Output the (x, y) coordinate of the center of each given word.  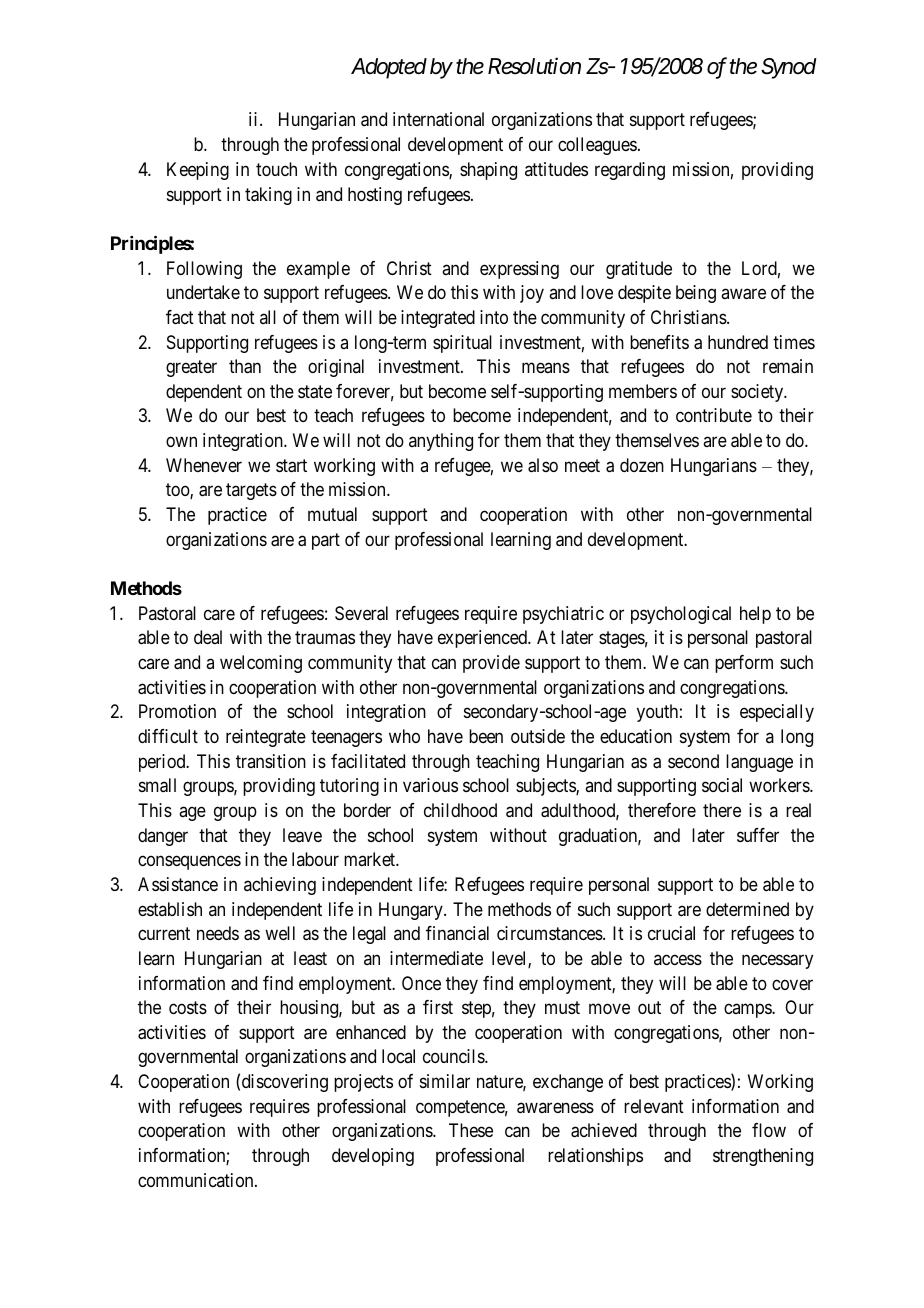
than (245, 366)
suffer (758, 835)
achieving (280, 886)
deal (208, 637)
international (438, 119)
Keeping (198, 171)
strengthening (763, 1157)
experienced (484, 639)
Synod (789, 68)
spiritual (462, 344)
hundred (738, 342)
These (471, 1130)
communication (197, 1180)
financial (457, 933)
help (755, 615)
